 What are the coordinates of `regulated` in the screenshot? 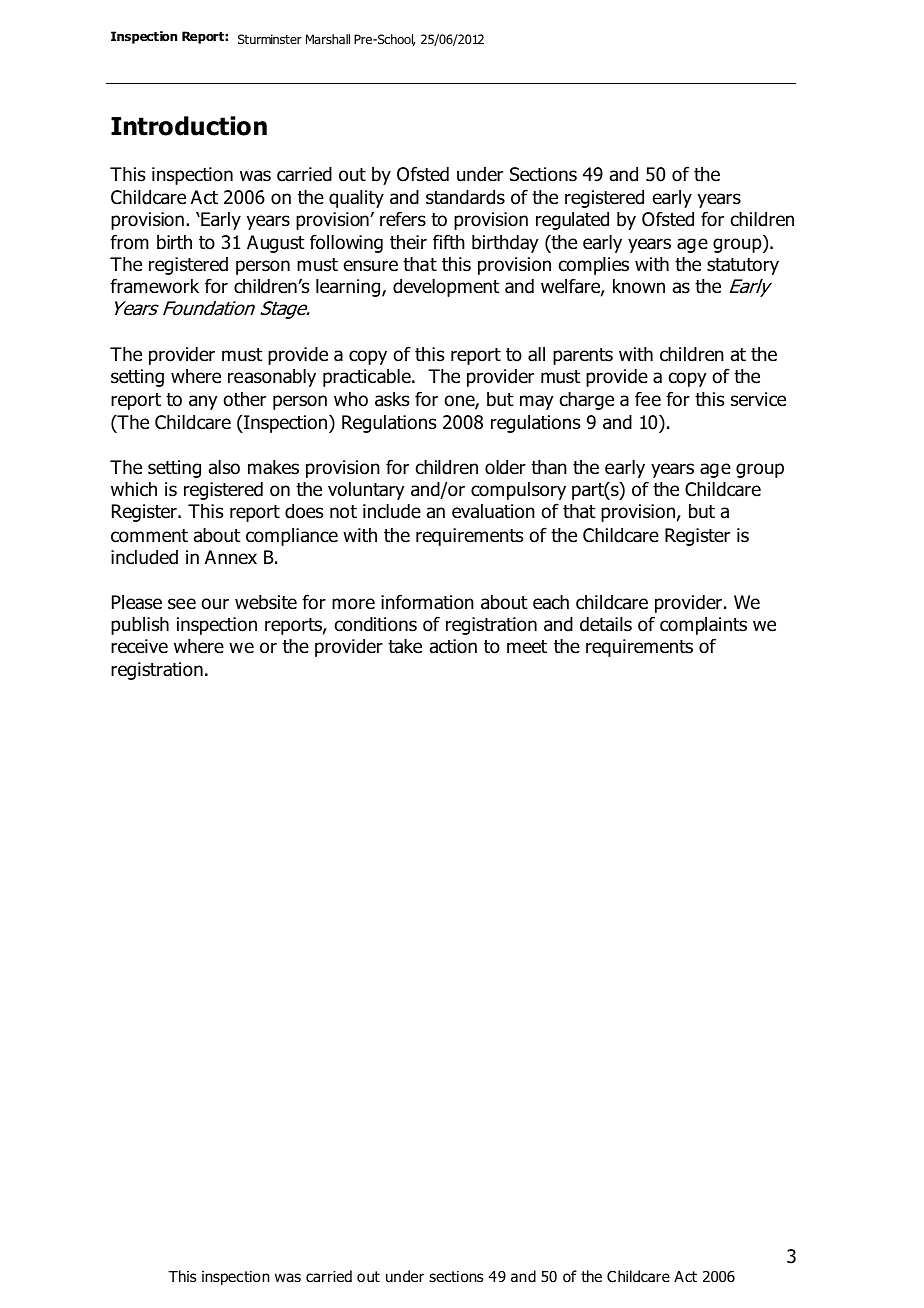 It's located at (572, 221).
